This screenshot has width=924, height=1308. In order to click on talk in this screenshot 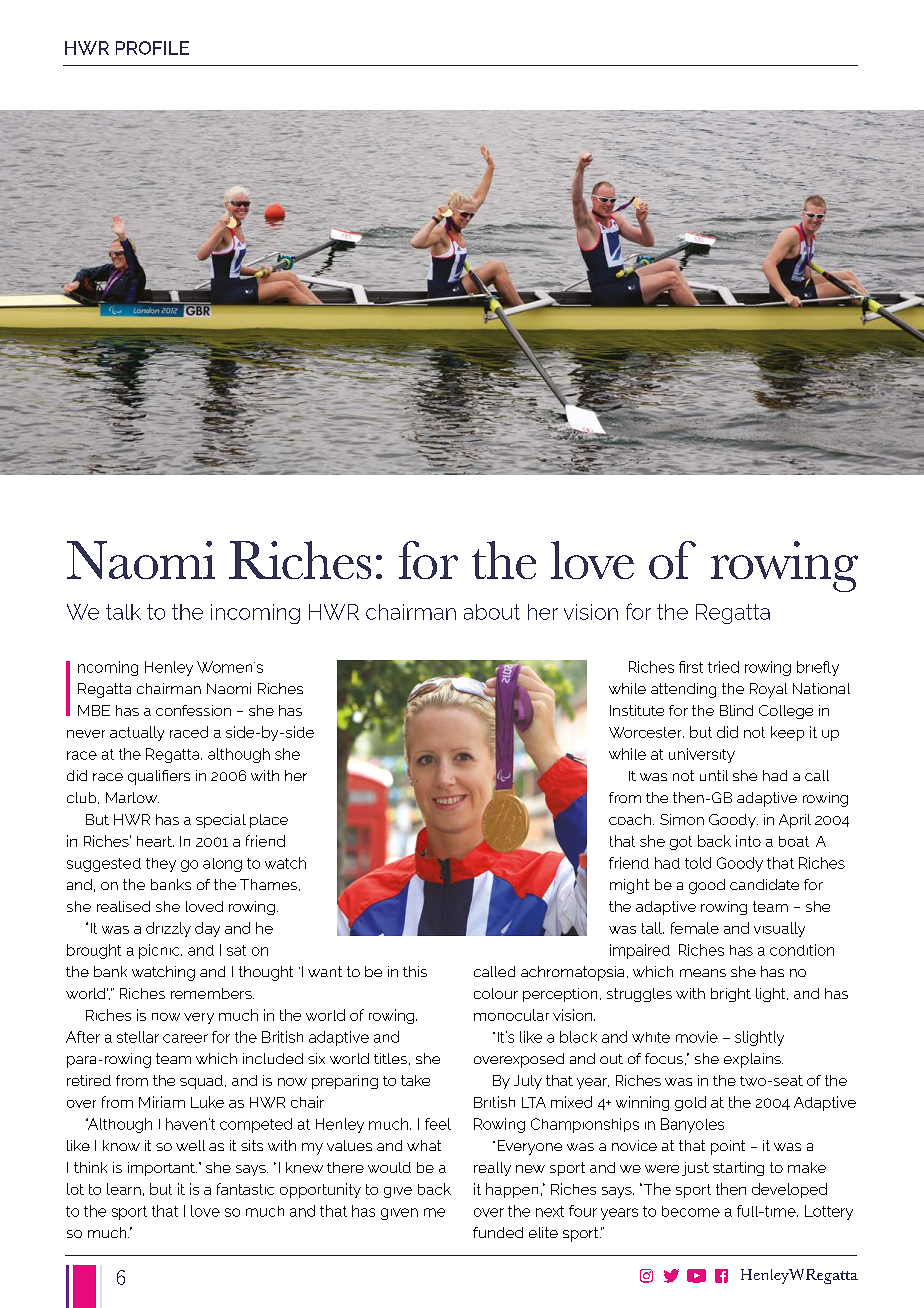, I will do `click(123, 612)`.
